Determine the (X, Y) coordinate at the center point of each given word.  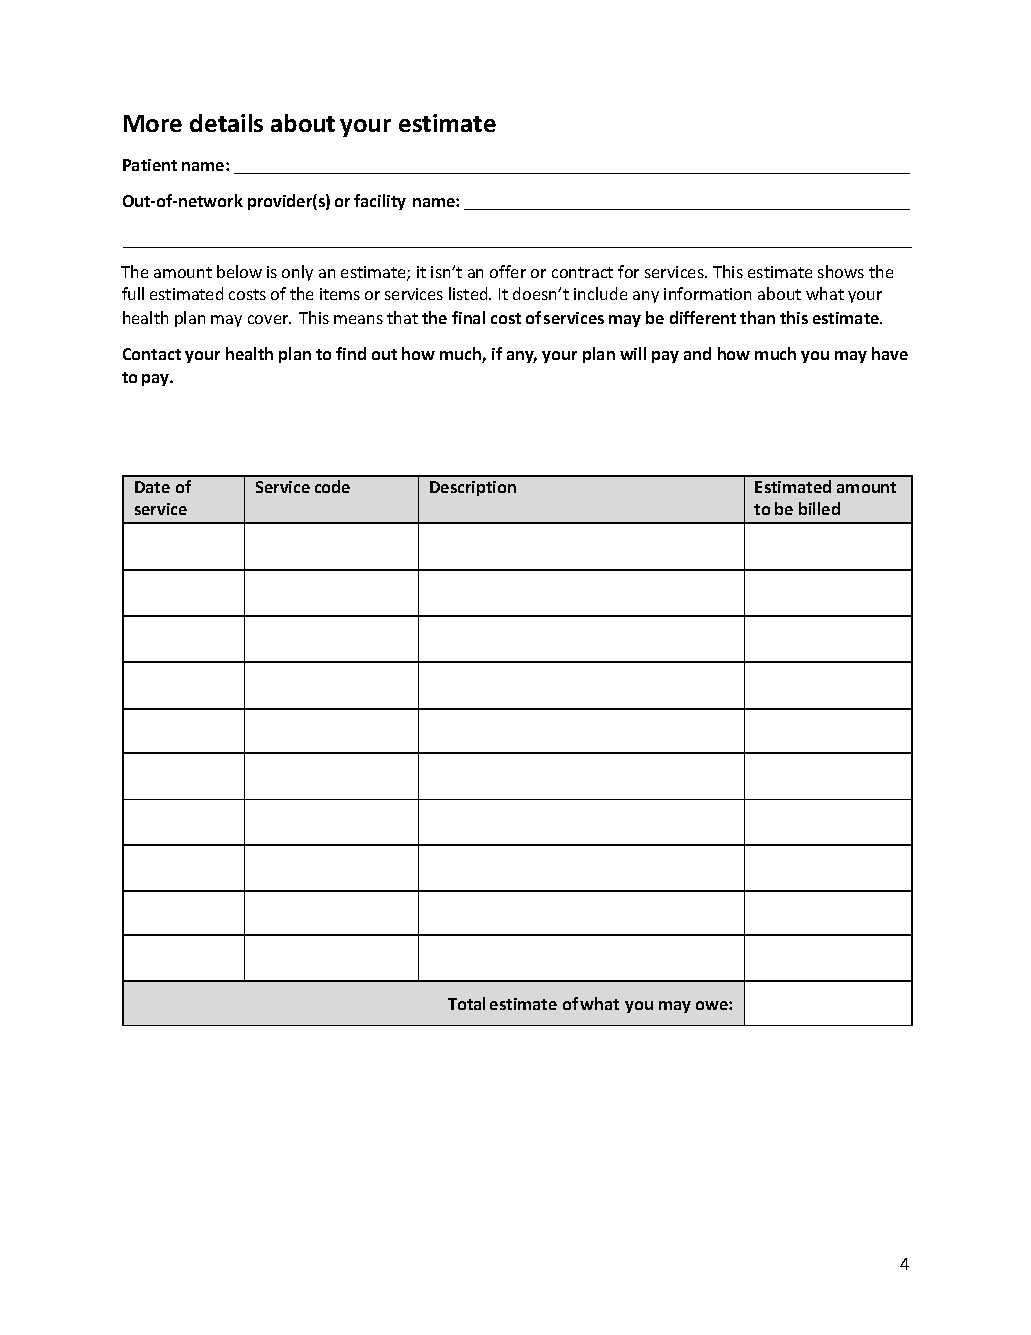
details (226, 123)
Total (466, 1003)
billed (819, 508)
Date (152, 487)
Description (473, 488)
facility (380, 202)
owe (713, 1005)
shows (841, 271)
